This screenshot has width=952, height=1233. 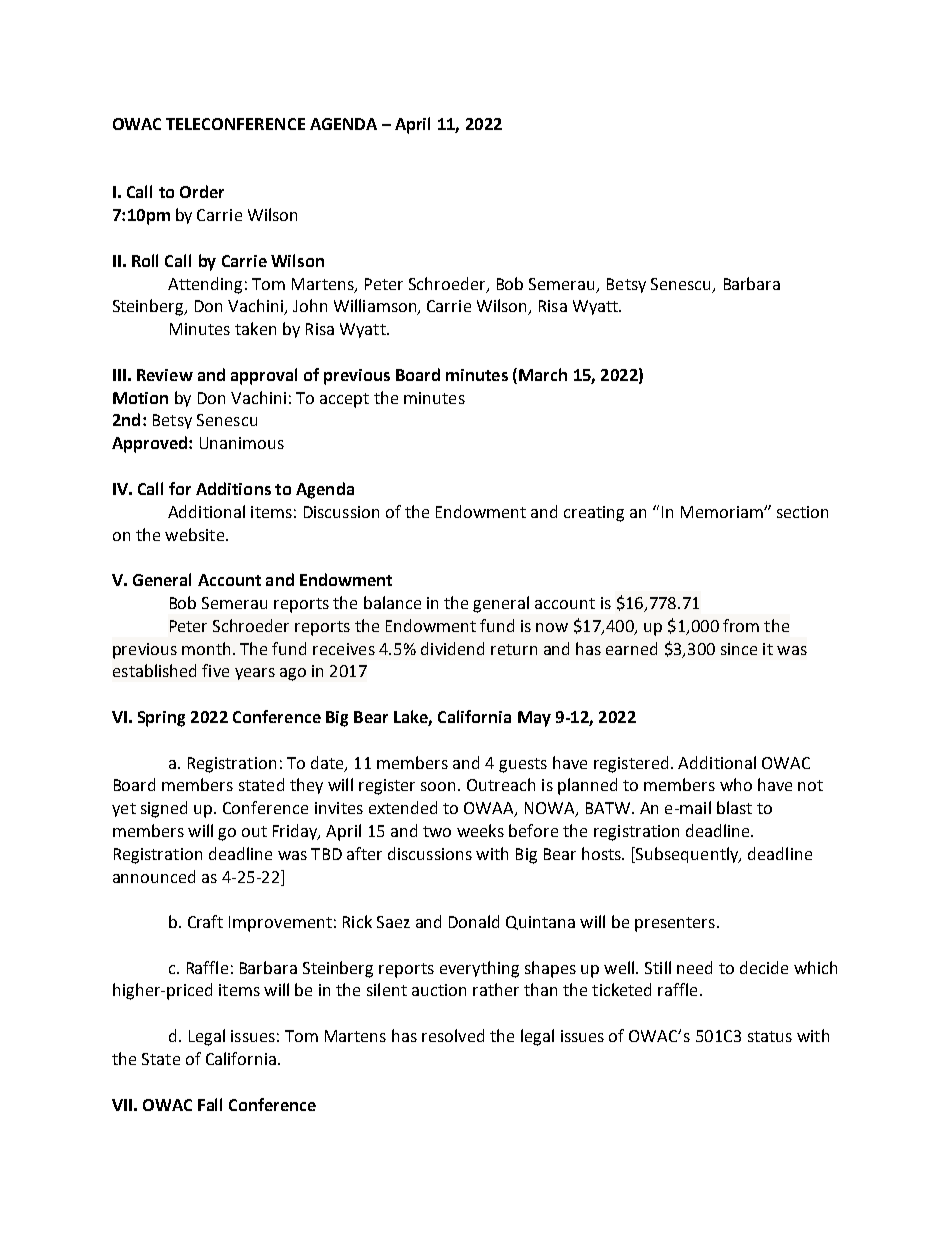 What do you see at coordinates (440, 786) in the screenshot?
I see `soon` at bounding box center [440, 786].
